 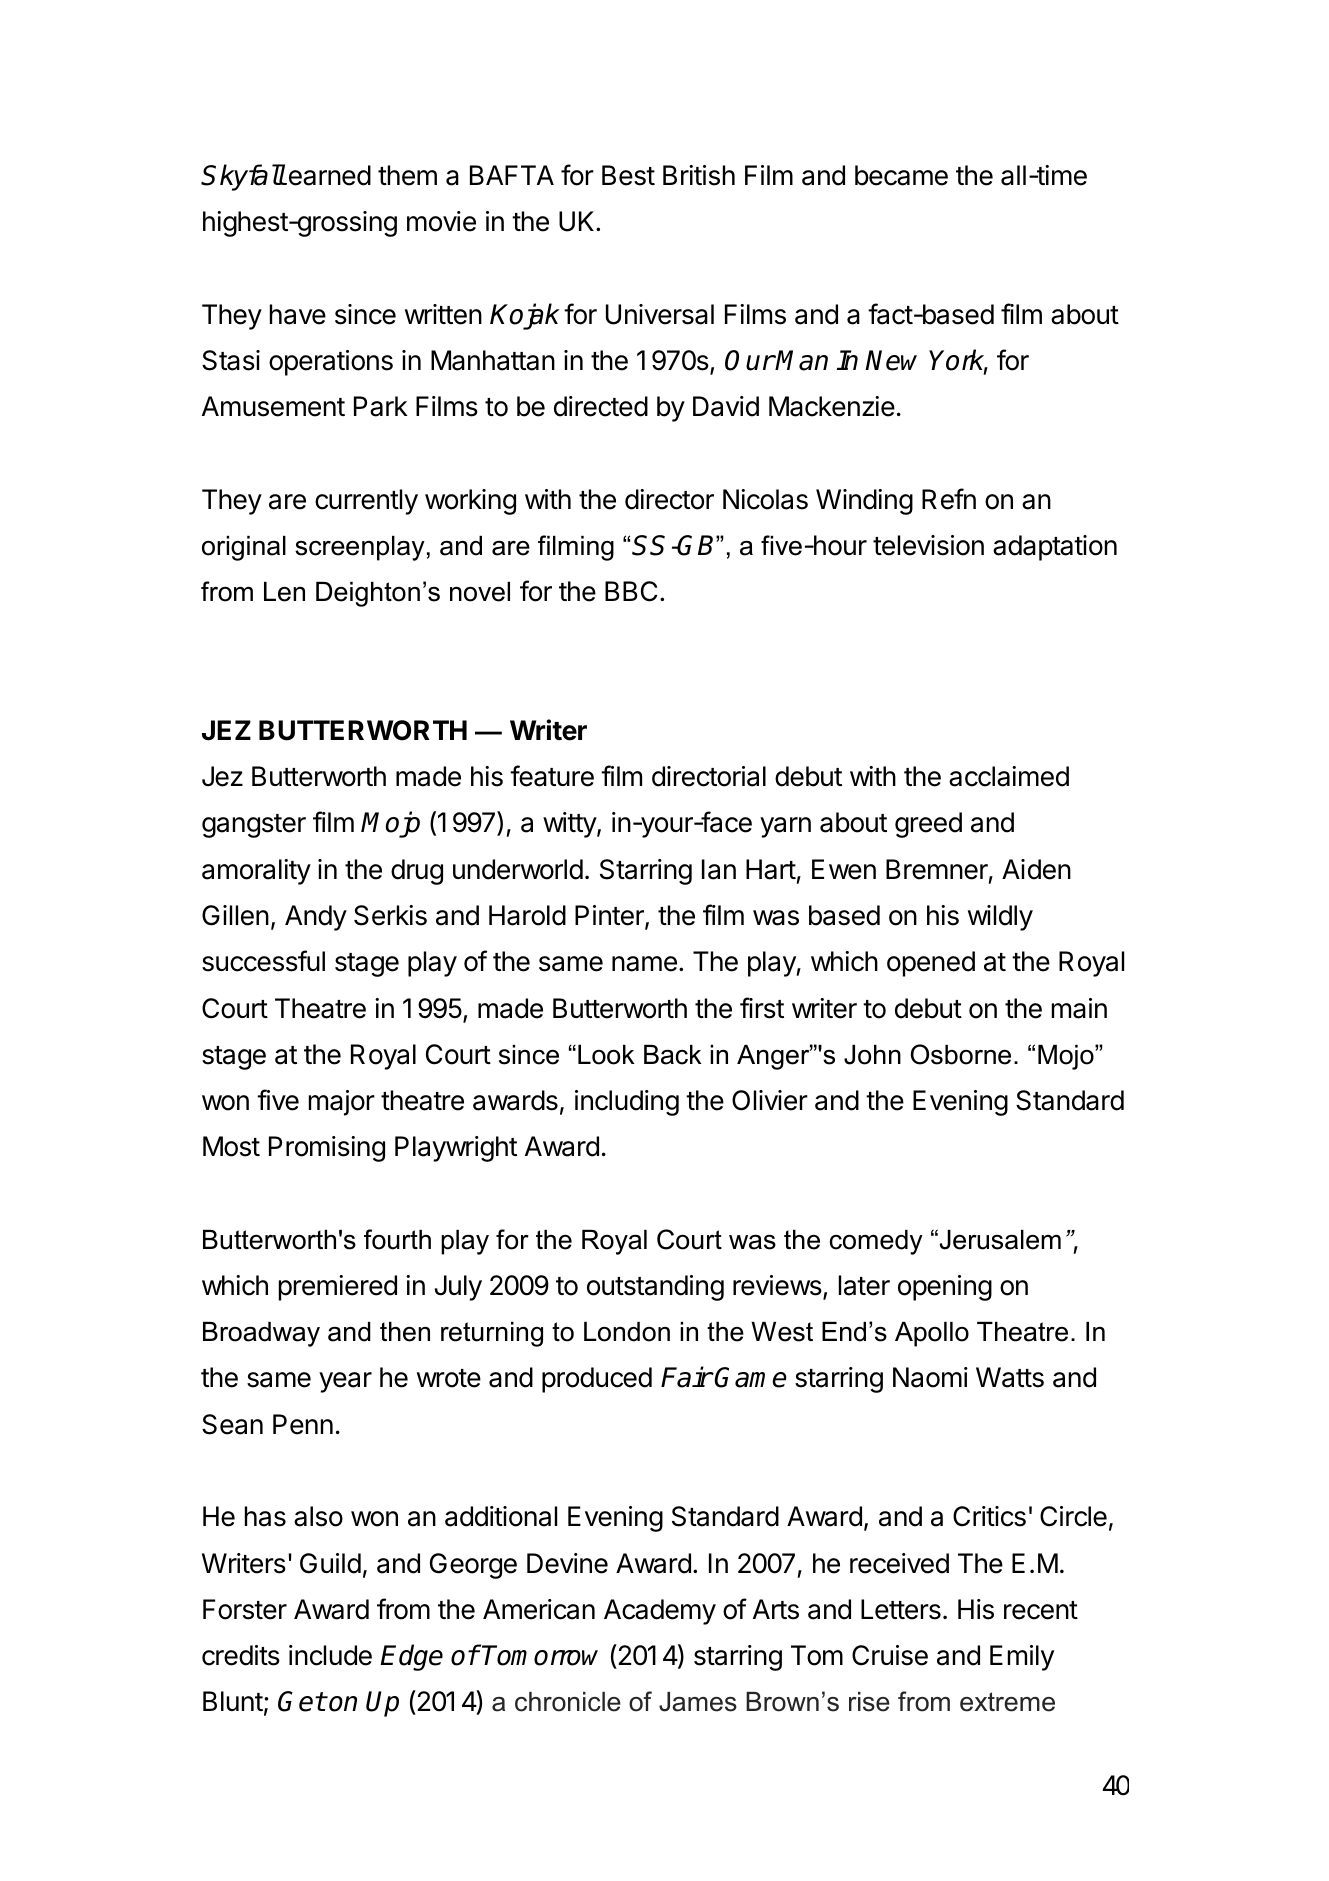 What do you see at coordinates (328, 175) in the screenshot?
I see `earned` at bounding box center [328, 175].
